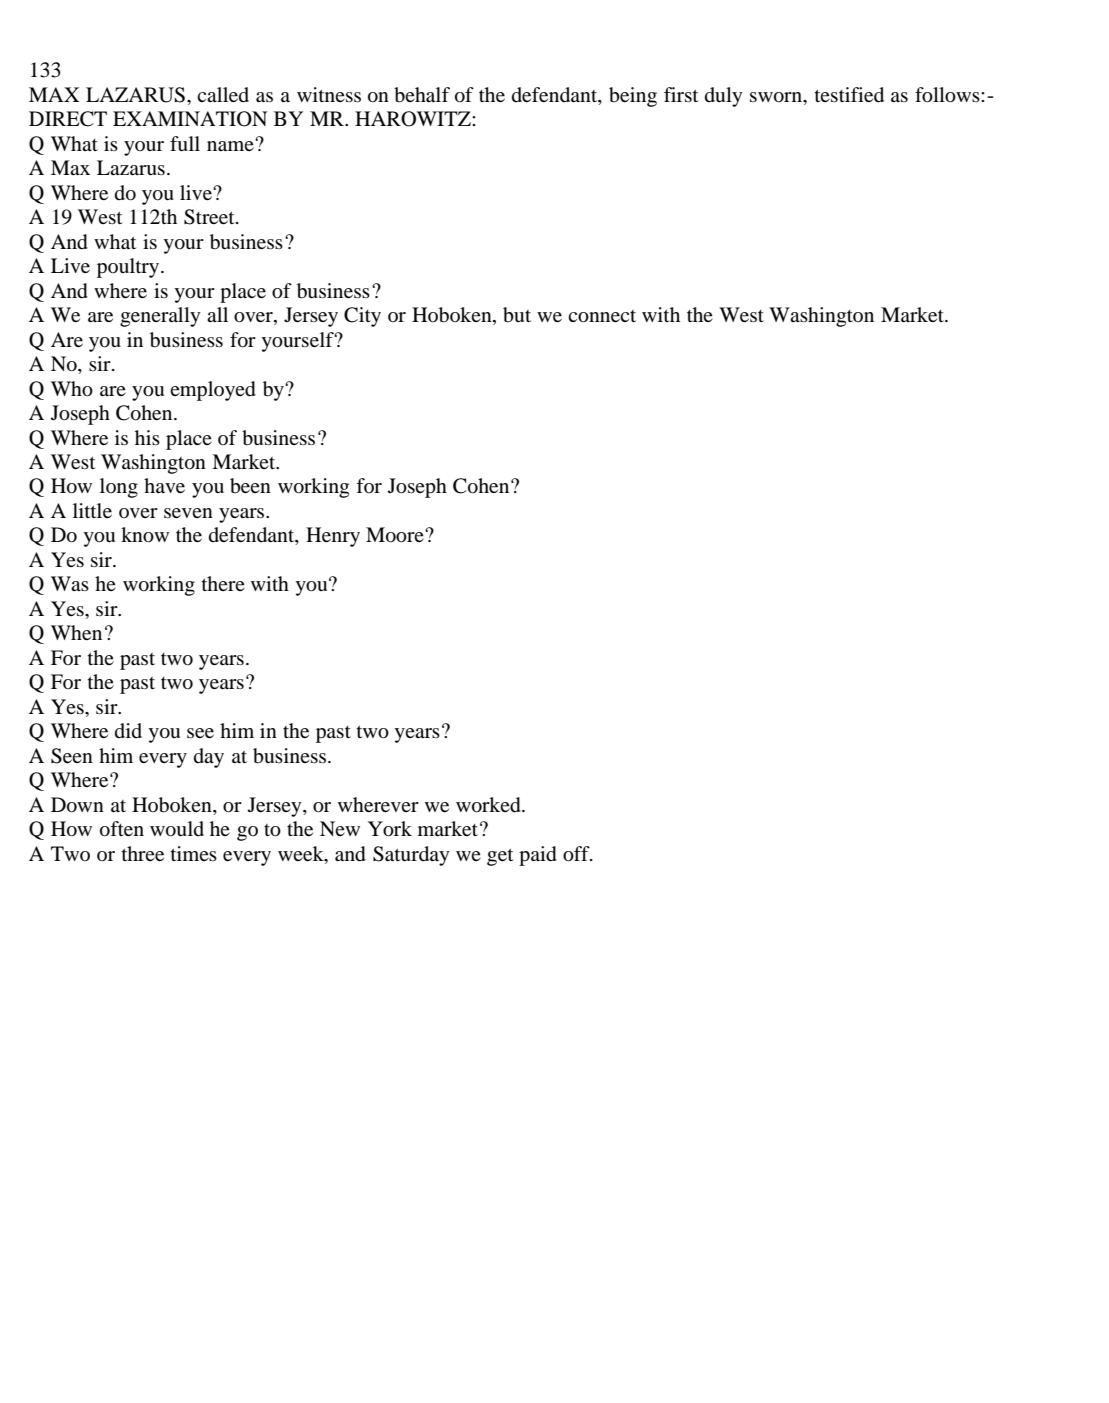 The width and height of the screenshot is (1109, 1403). I want to click on generally, so click(160, 317).
